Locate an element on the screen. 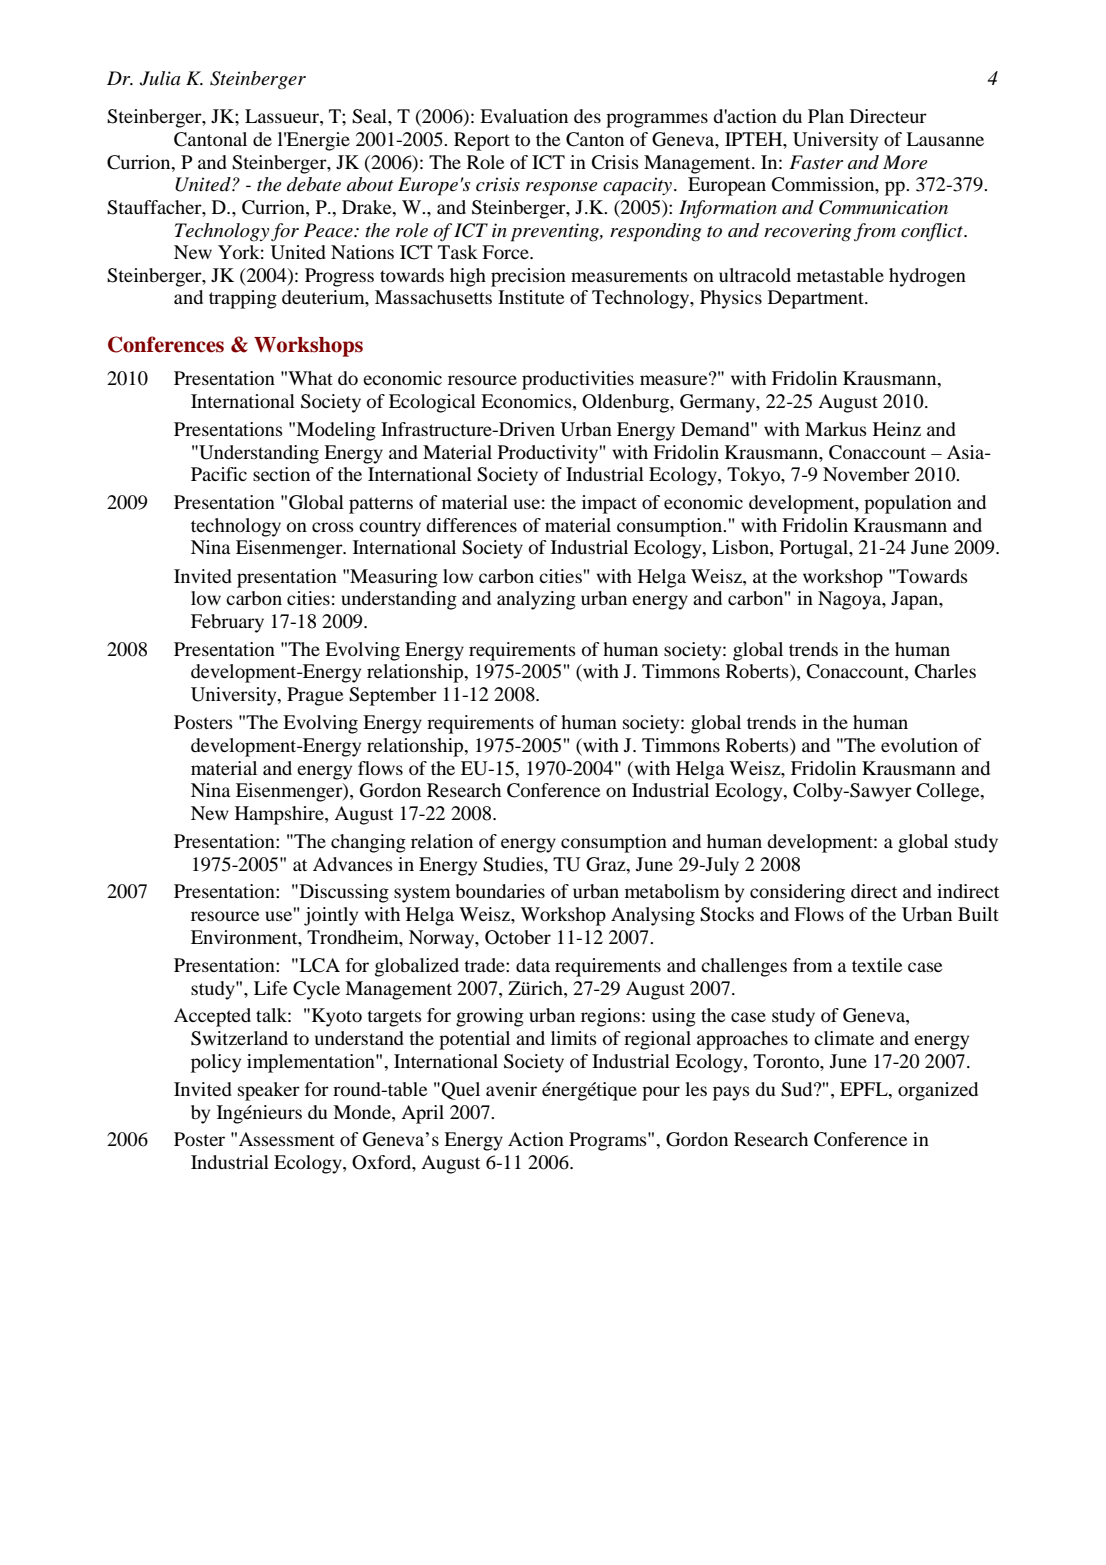 The image size is (1106, 1565). Institute is located at coordinates (531, 297).
